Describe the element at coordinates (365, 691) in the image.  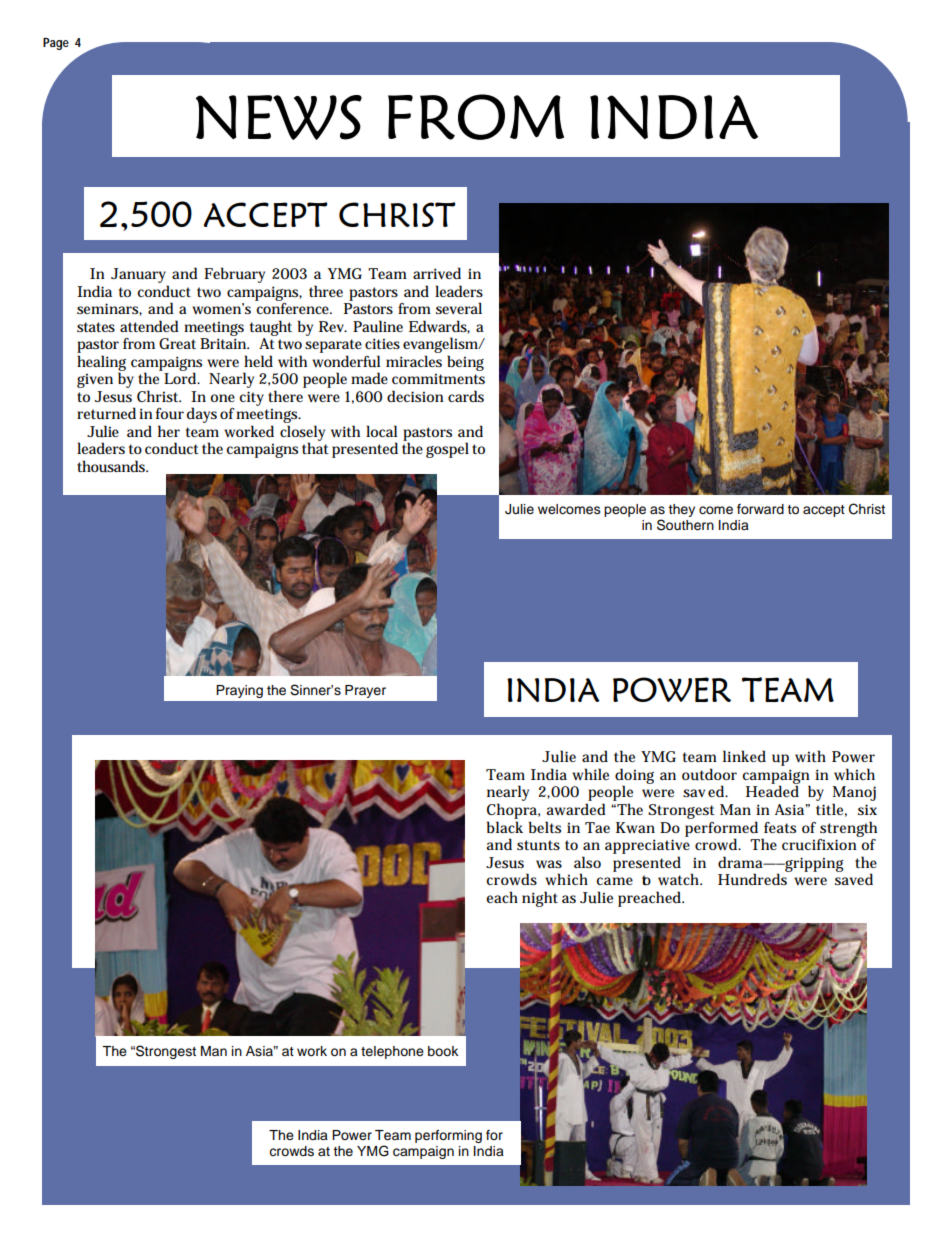
I see `Prayer` at that location.
